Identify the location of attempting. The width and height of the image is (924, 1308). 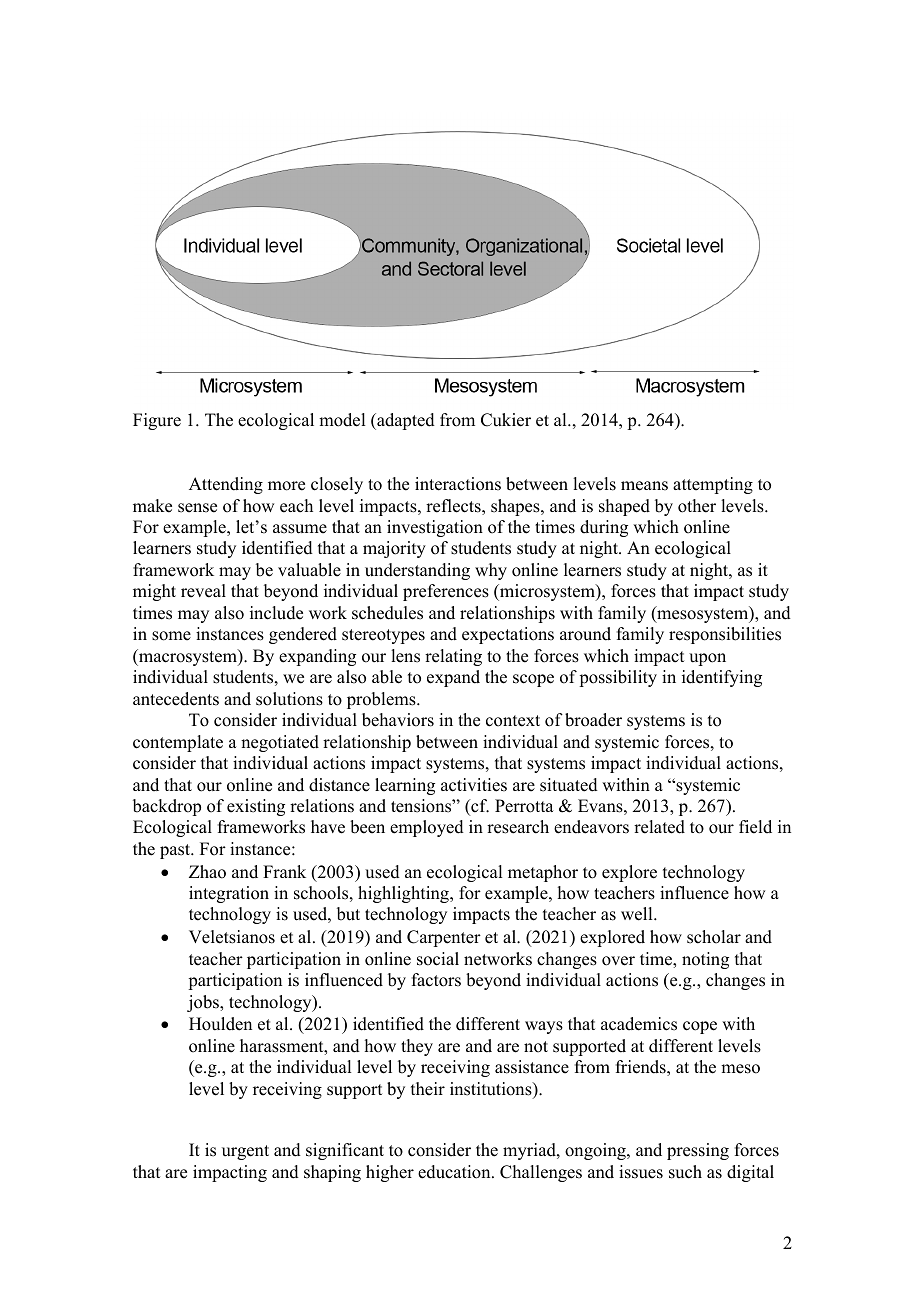
(713, 485).
